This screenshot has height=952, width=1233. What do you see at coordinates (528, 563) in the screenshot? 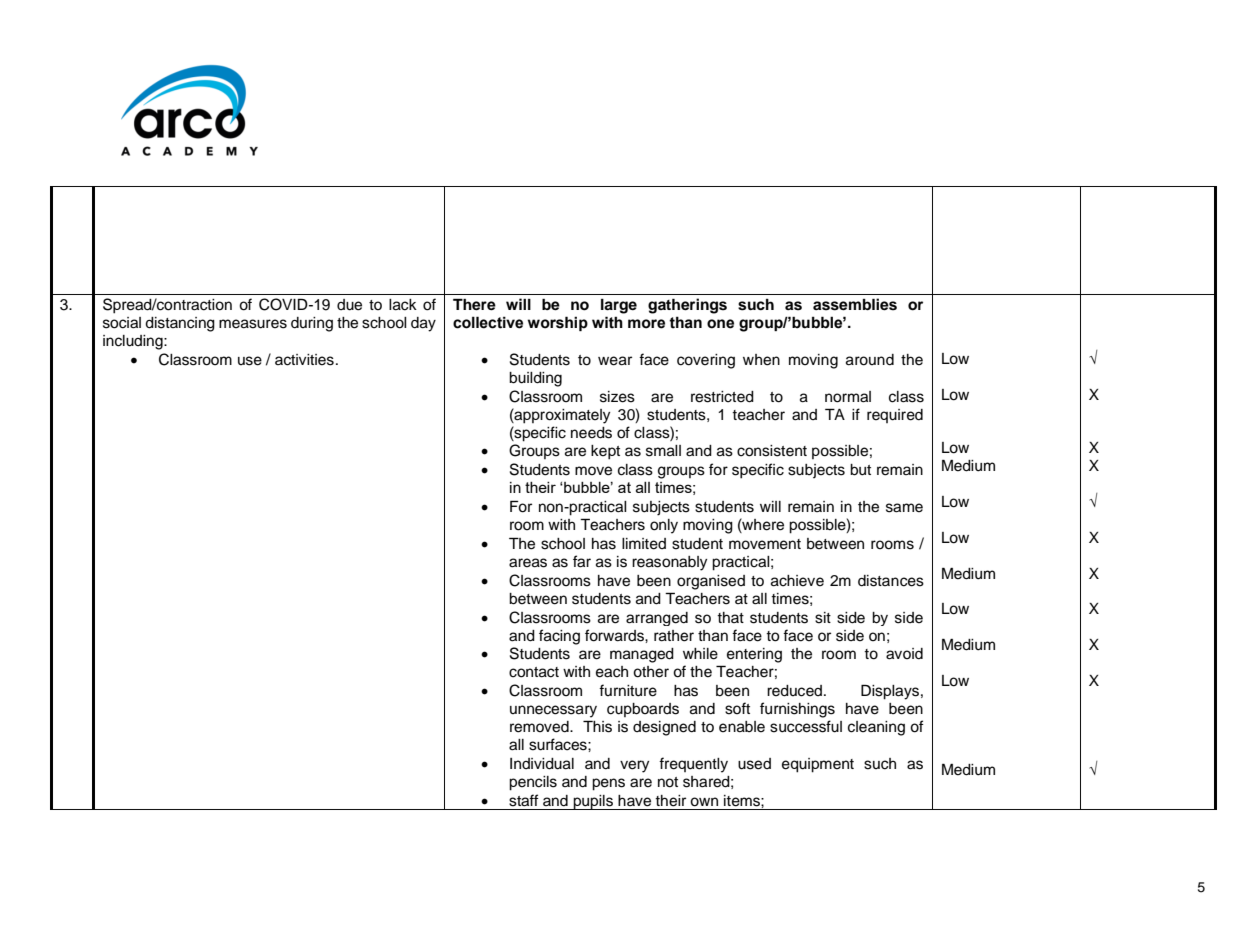
I see `areas` at bounding box center [528, 563].
